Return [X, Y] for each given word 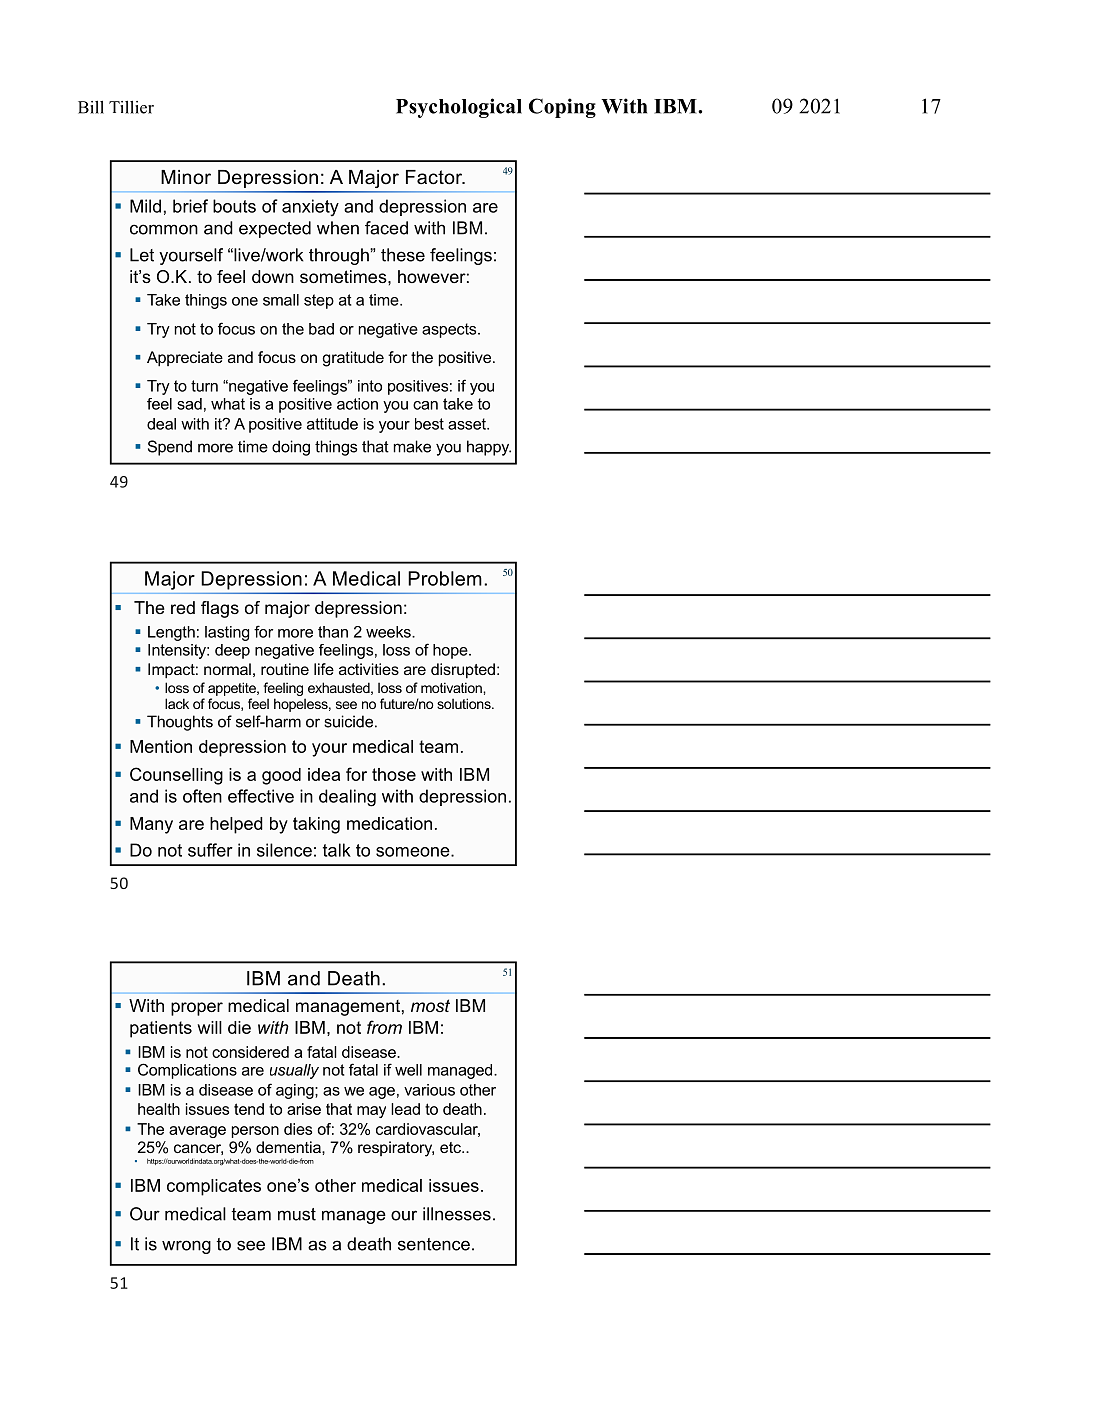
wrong [186, 1247]
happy [489, 448]
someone [414, 852]
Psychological [459, 108]
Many [151, 825]
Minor [186, 177]
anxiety [310, 208]
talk [337, 850]
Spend [170, 448]
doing [291, 448]
